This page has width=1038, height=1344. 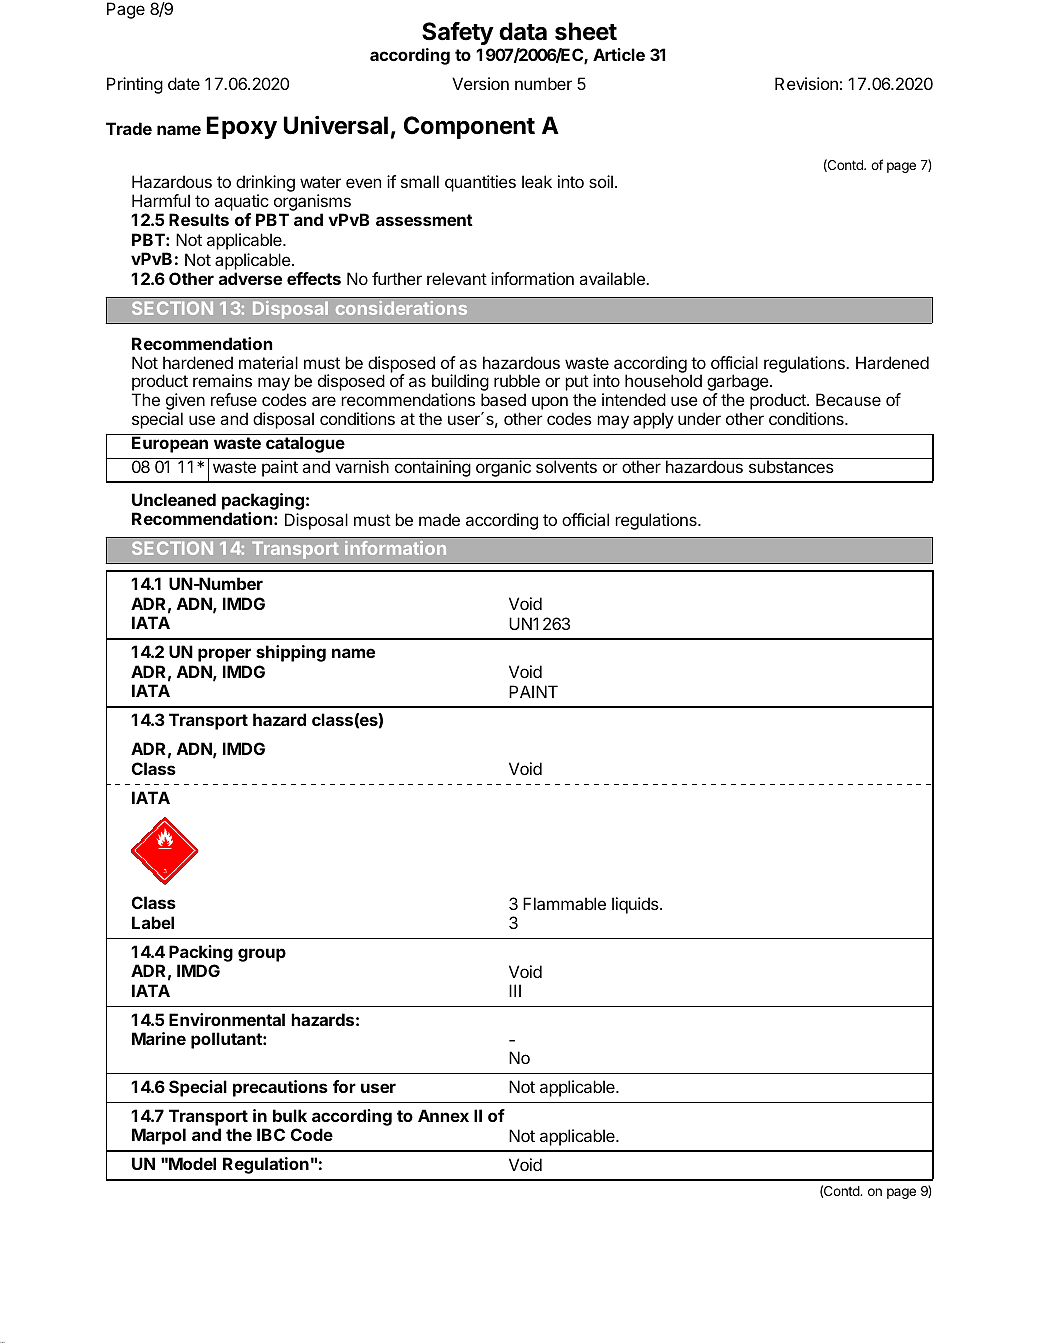 What do you see at coordinates (280, 1088) in the page?
I see `precautions` at bounding box center [280, 1088].
